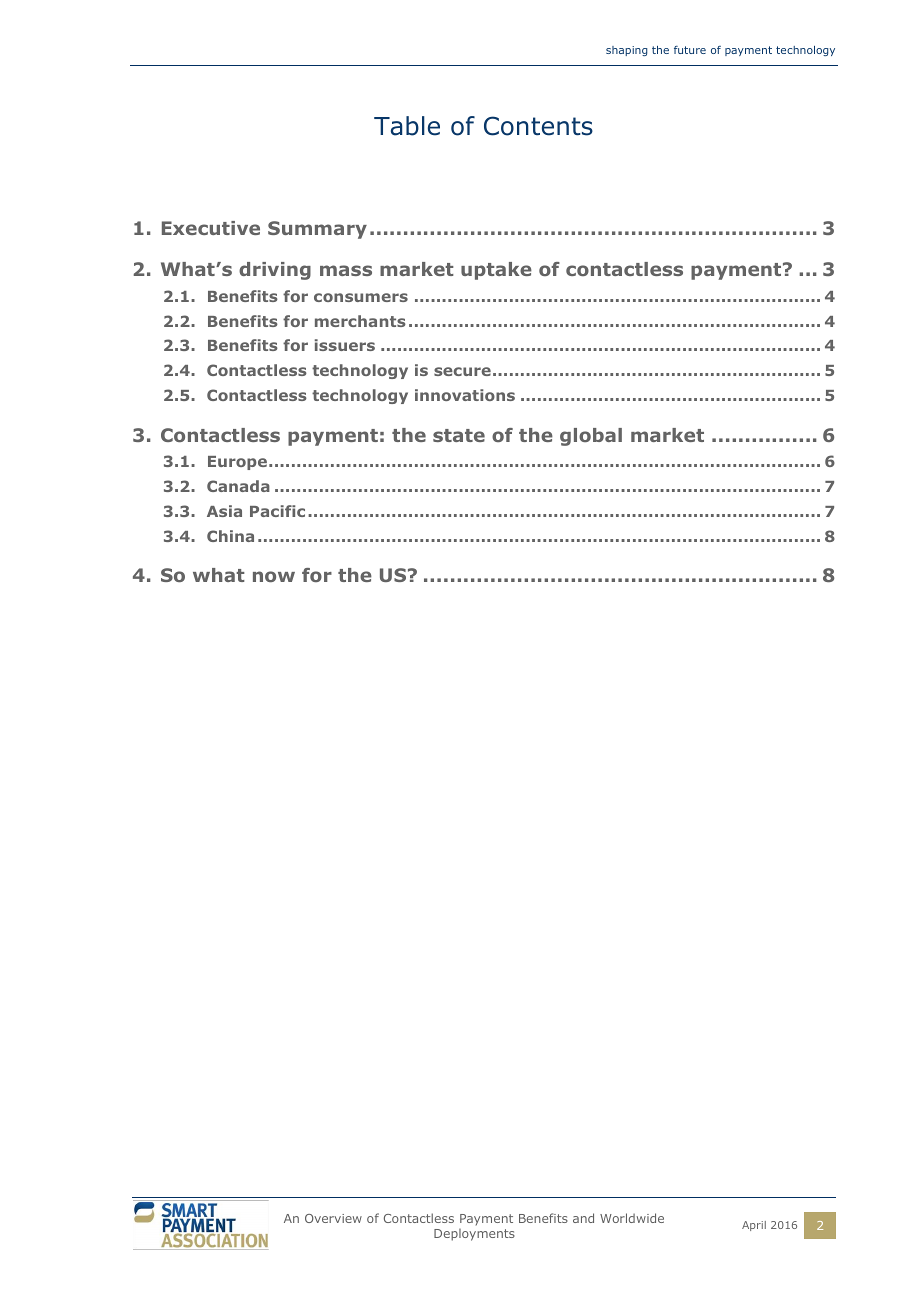  I want to click on Table, so click(407, 126).
